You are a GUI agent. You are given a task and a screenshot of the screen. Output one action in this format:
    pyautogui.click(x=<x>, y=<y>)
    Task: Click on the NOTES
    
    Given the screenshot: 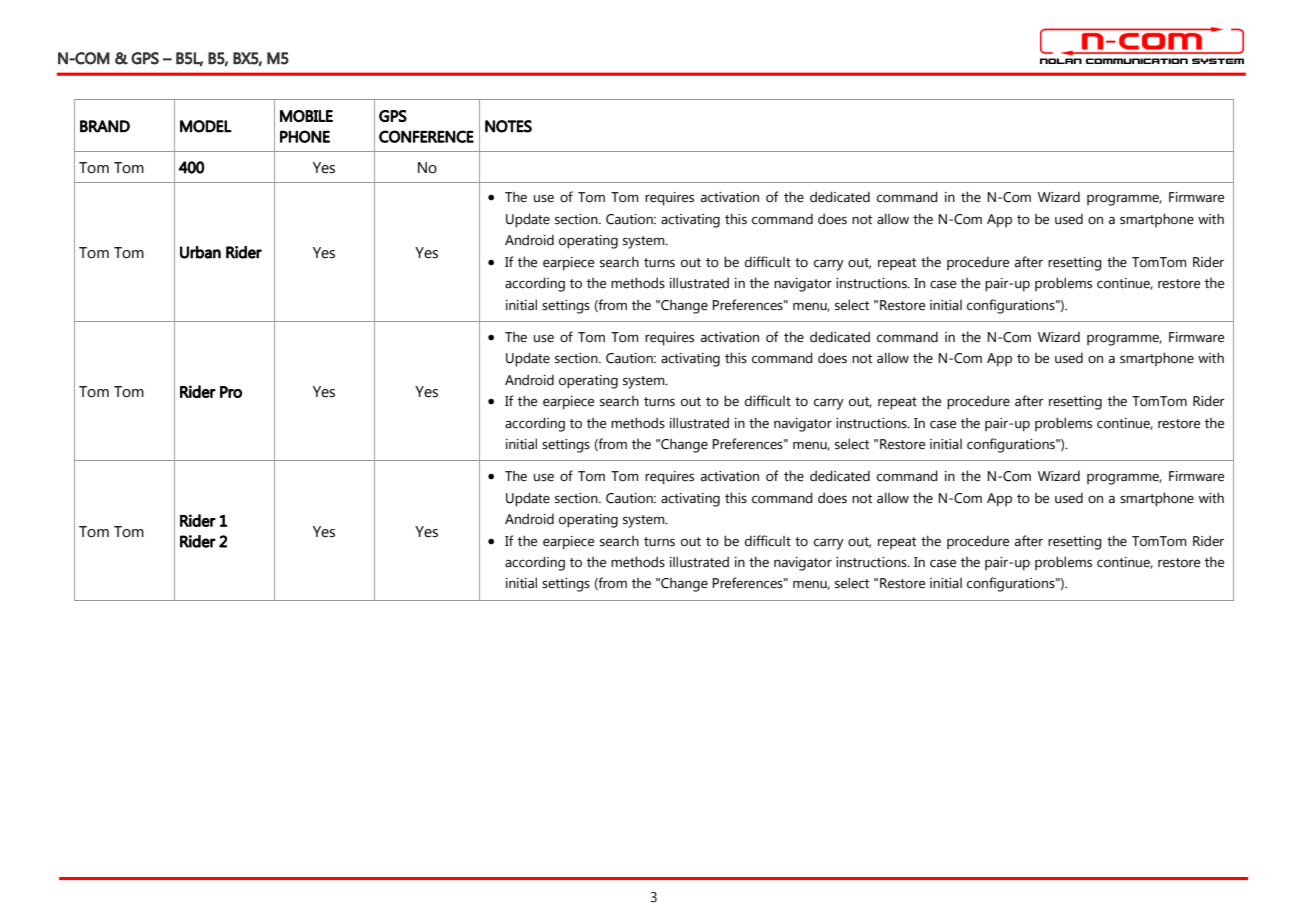 What is the action you would take?
    pyautogui.click(x=508, y=126)
